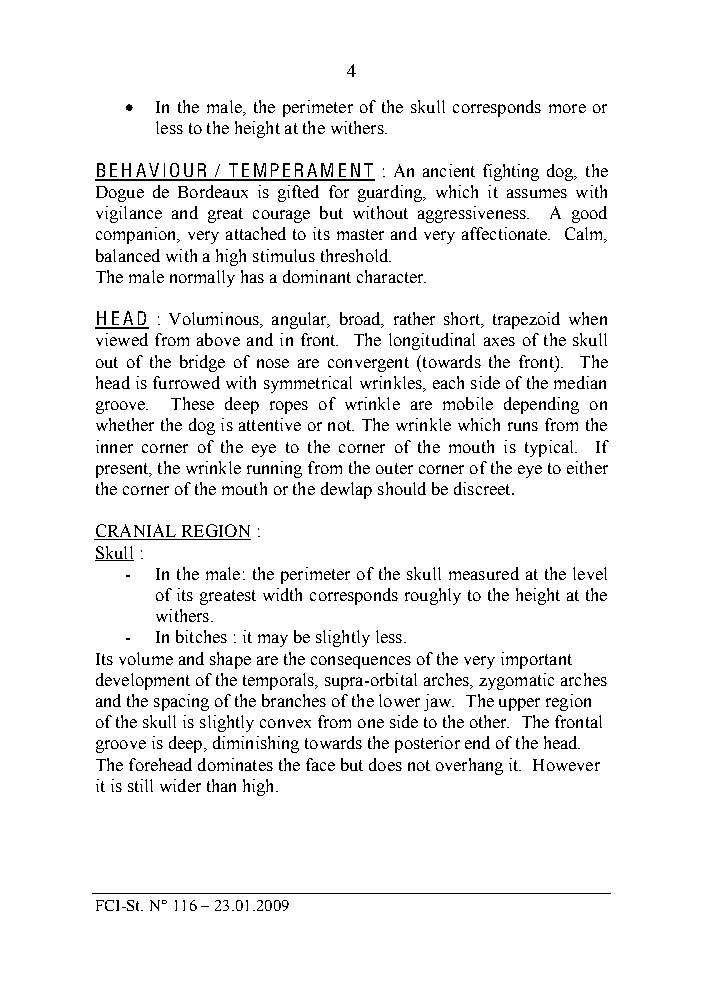 This screenshot has height=998, width=703. Describe the element at coordinates (346, 490) in the screenshot. I see `dewlap` at that location.
